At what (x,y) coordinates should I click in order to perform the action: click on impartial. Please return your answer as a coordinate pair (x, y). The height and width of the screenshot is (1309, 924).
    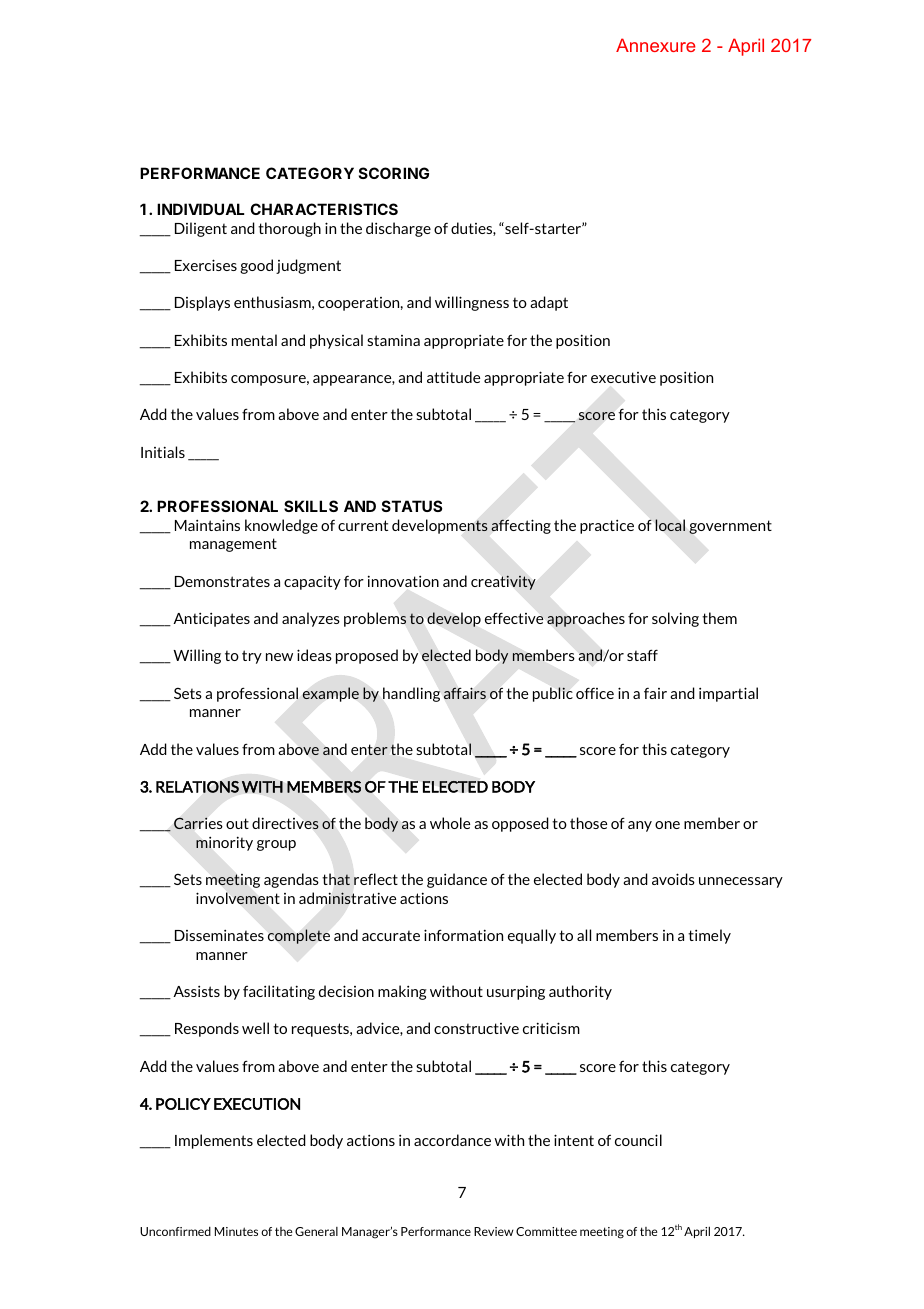
    Looking at the image, I should click on (728, 694).
